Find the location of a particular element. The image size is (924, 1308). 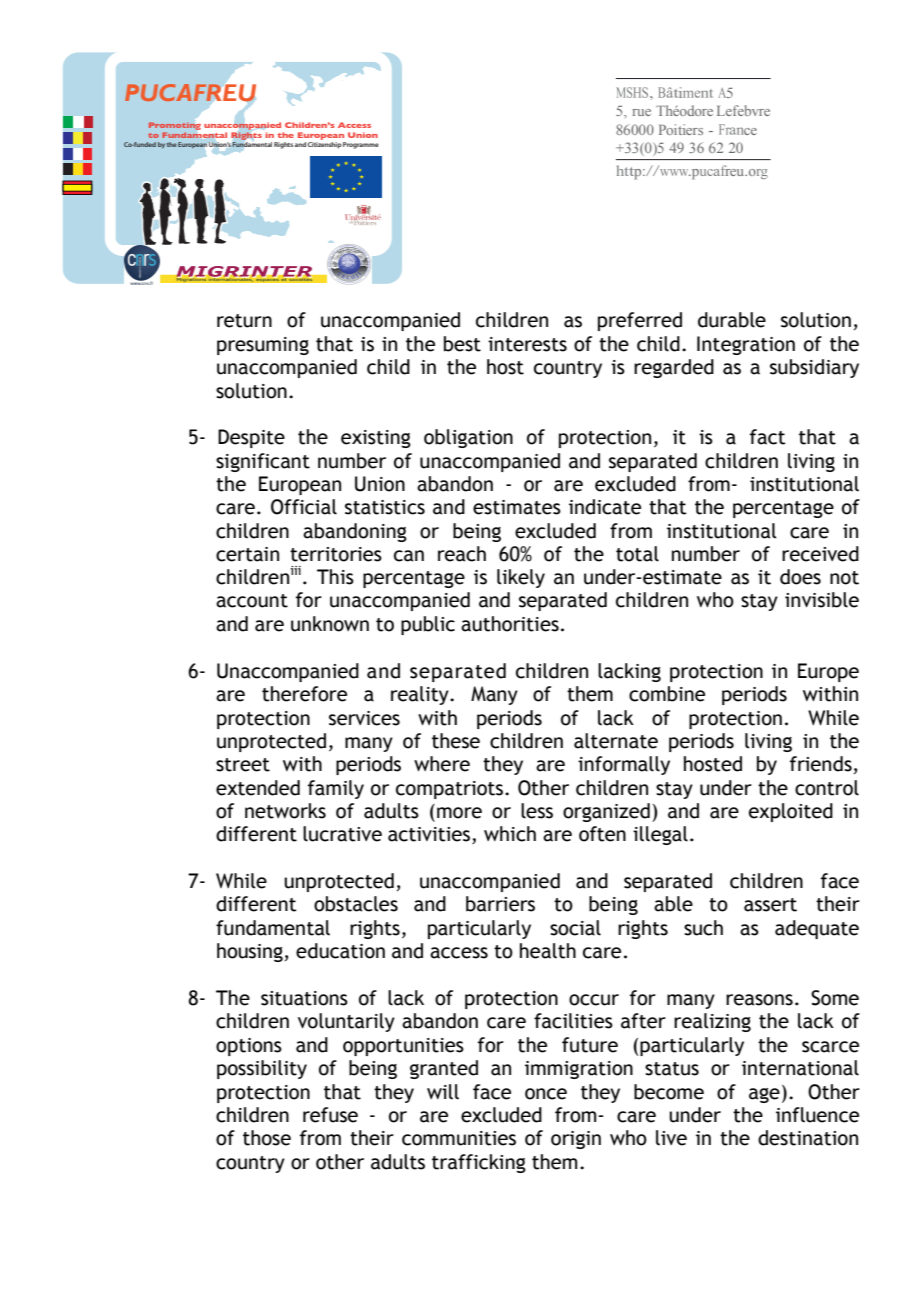

those is located at coordinates (267, 1138).
